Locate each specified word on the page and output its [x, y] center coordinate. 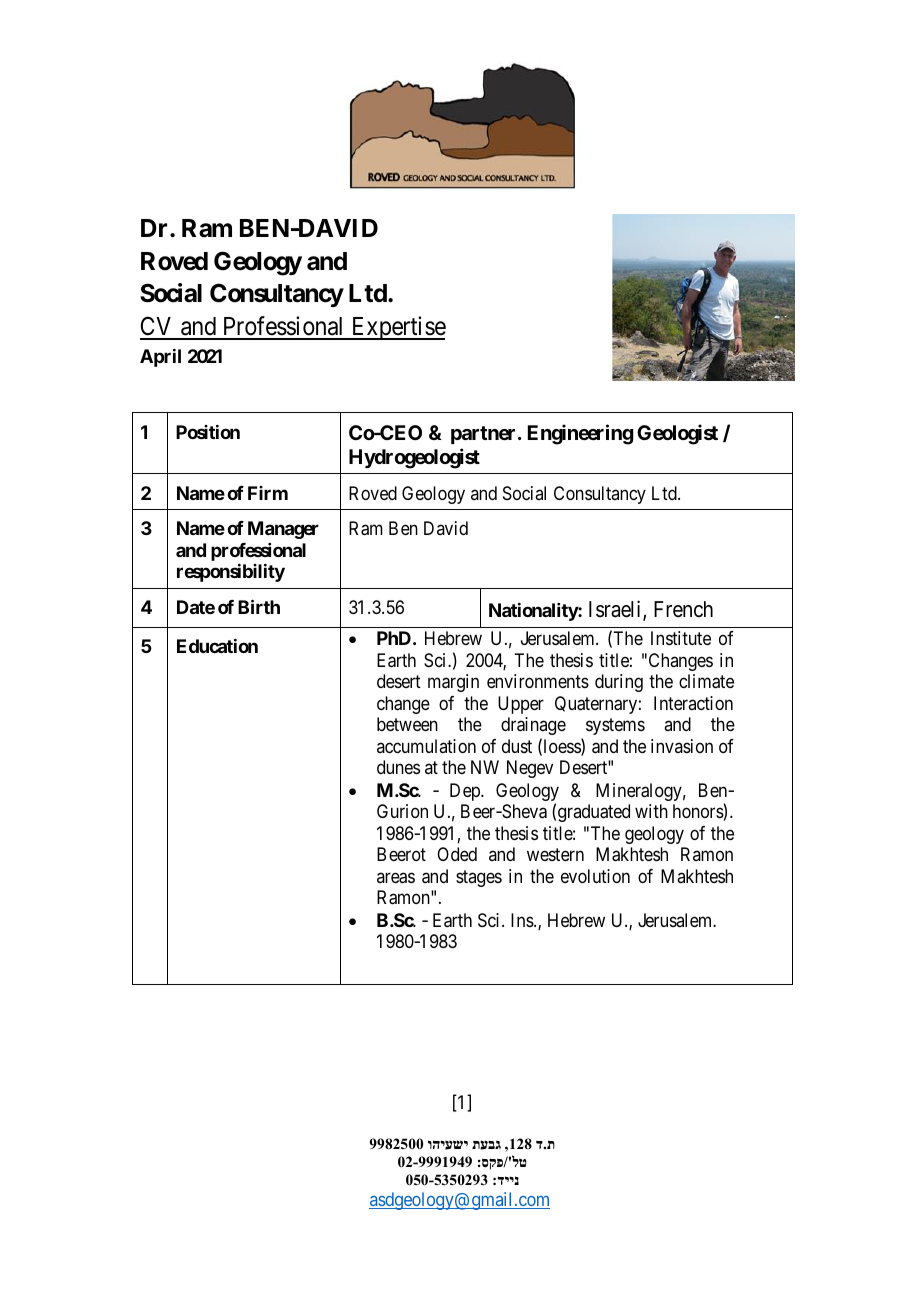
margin [453, 683]
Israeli [616, 610]
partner [485, 435]
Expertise [397, 328]
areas [396, 878]
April [160, 358]
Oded [457, 854]
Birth [259, 606]
